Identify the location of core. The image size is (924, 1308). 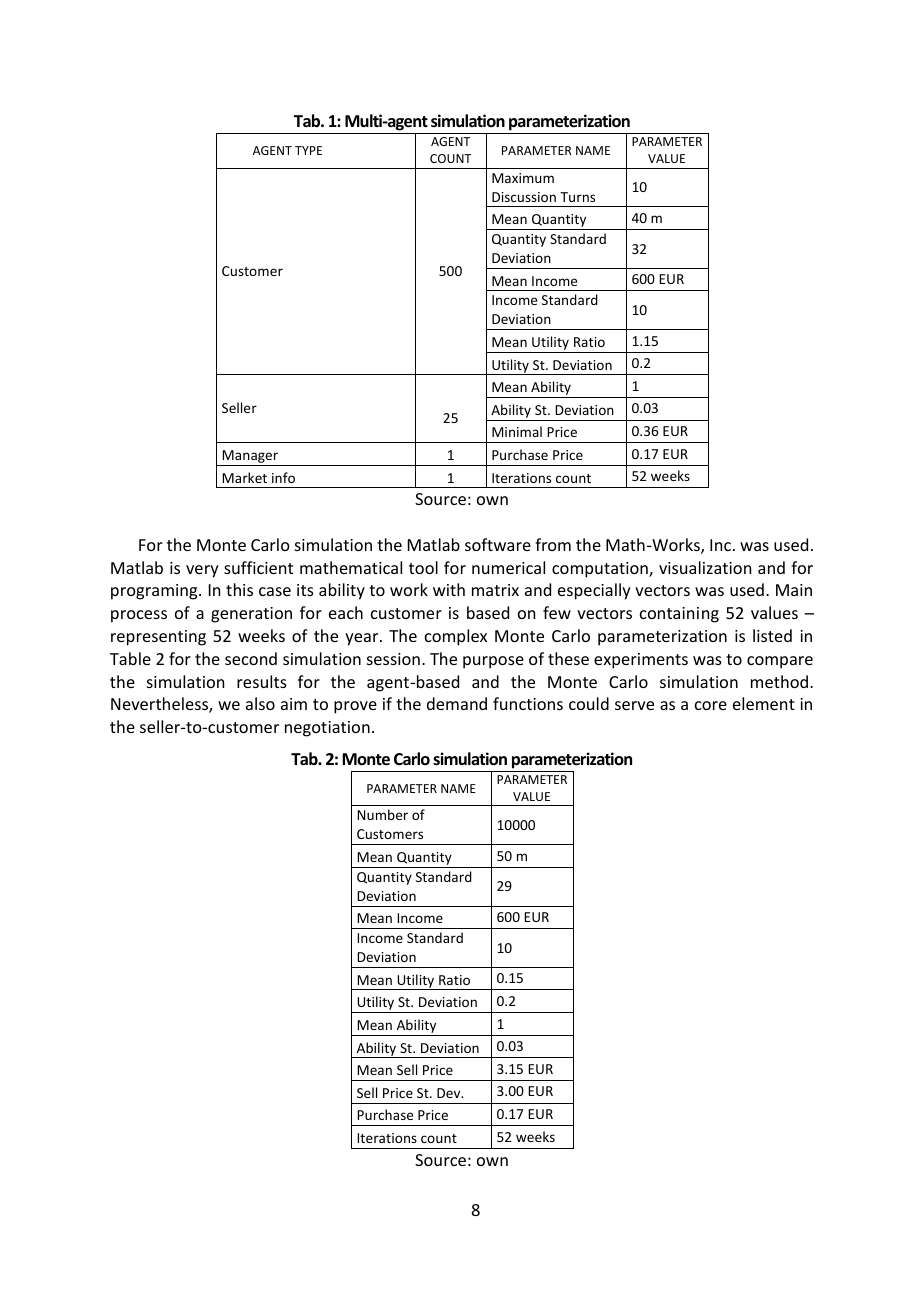
(711, 705).
